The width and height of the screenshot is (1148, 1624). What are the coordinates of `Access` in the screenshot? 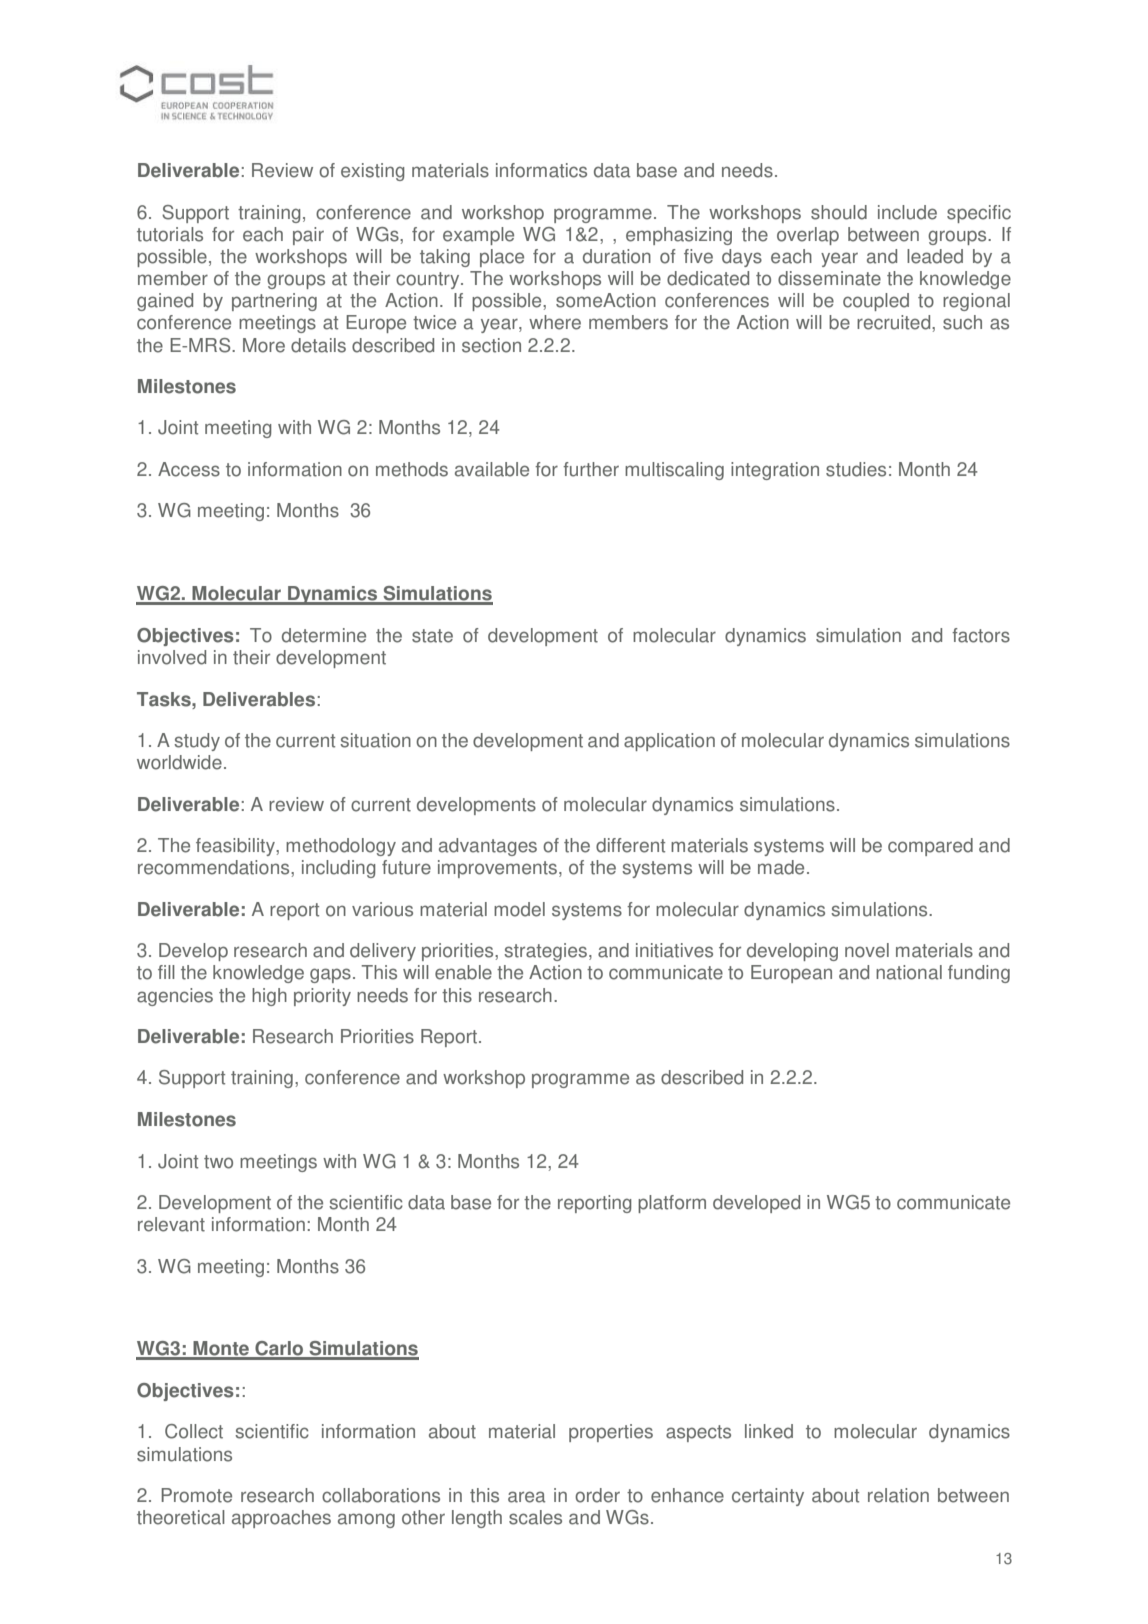 It's located at (189, 469).
